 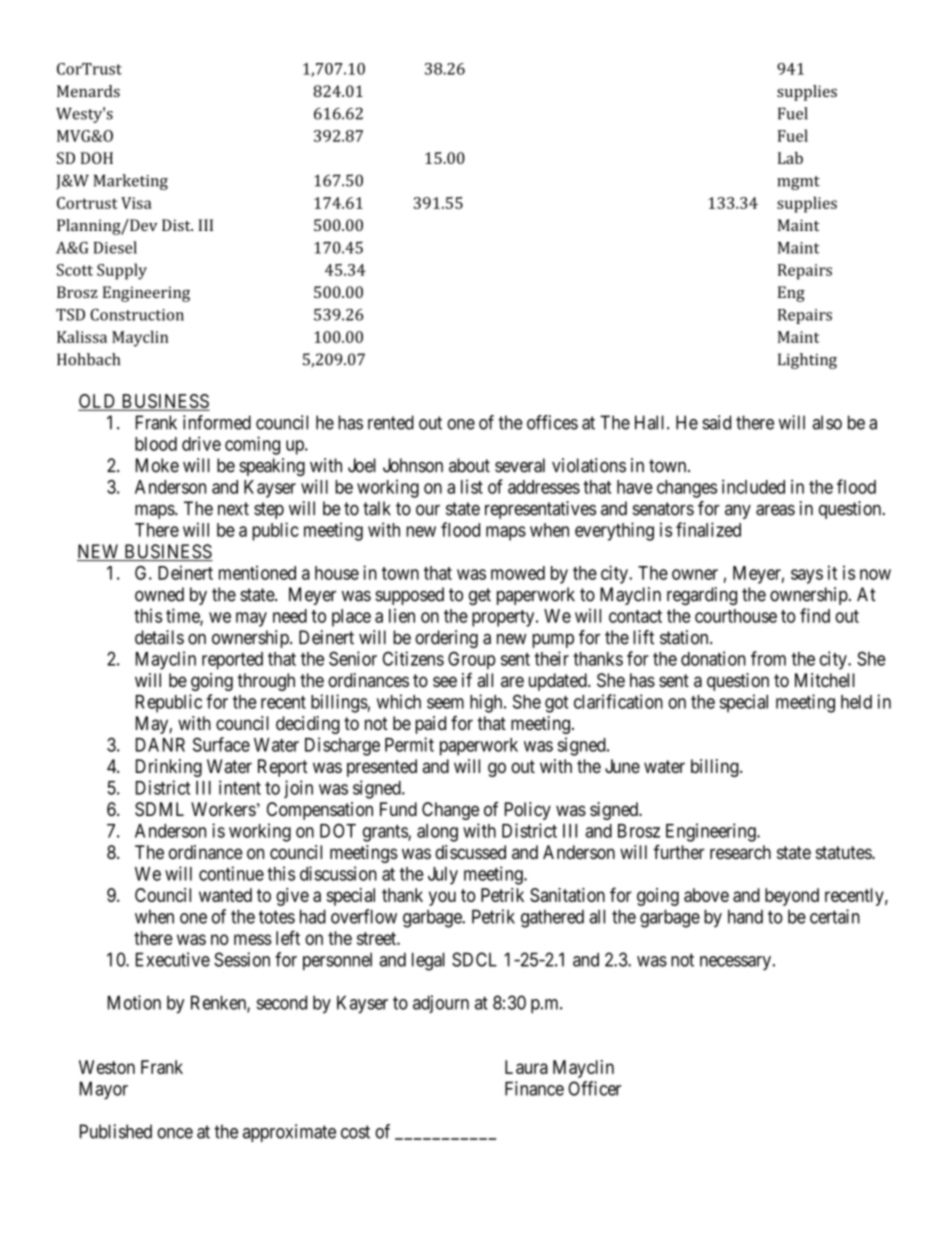 What do you see at coordinates (169, 768) in the page?
I see `Drinking` at bounding box center [169, 768].
